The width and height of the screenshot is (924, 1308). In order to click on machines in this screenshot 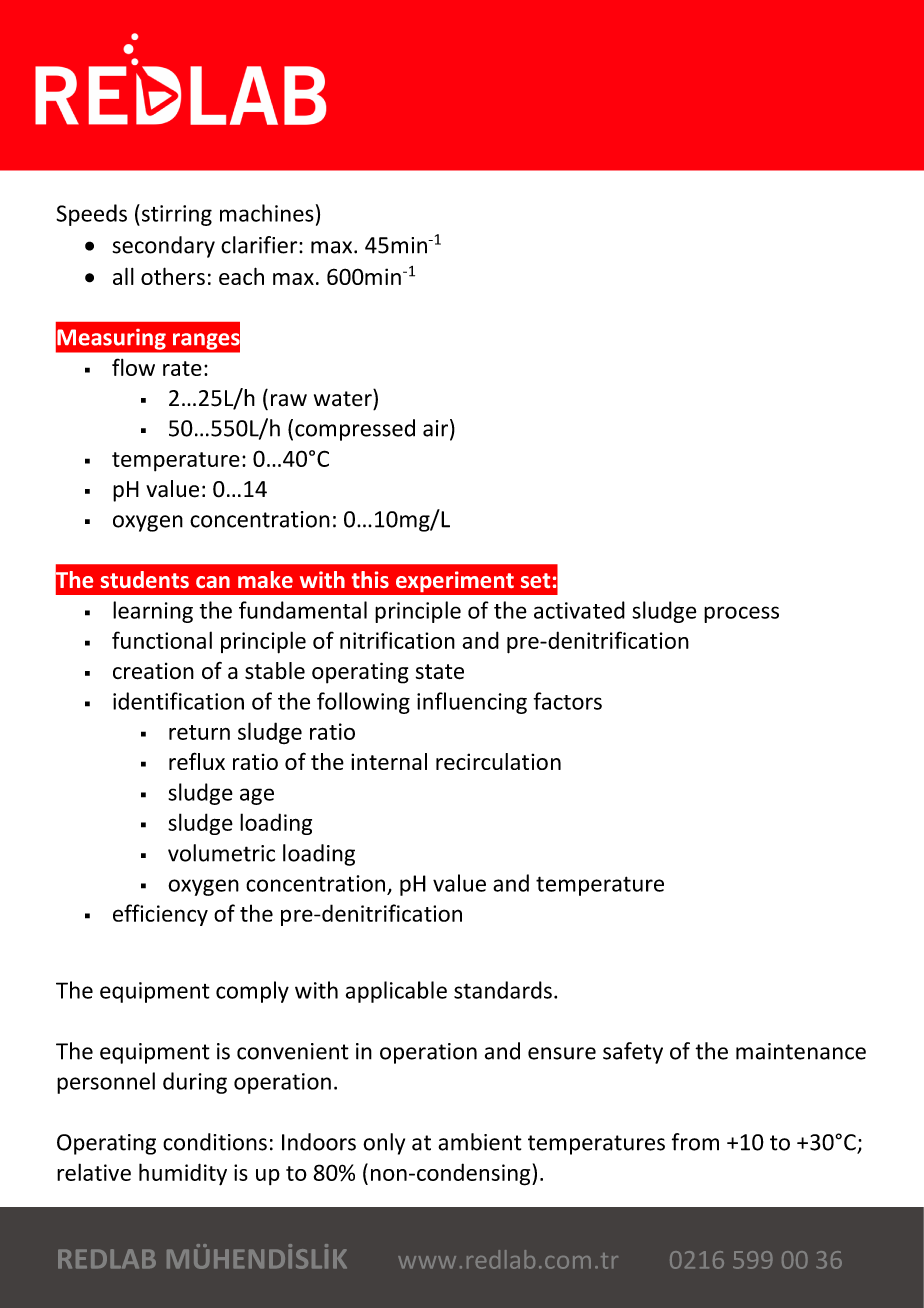, I will do `click(267, 213)`.
